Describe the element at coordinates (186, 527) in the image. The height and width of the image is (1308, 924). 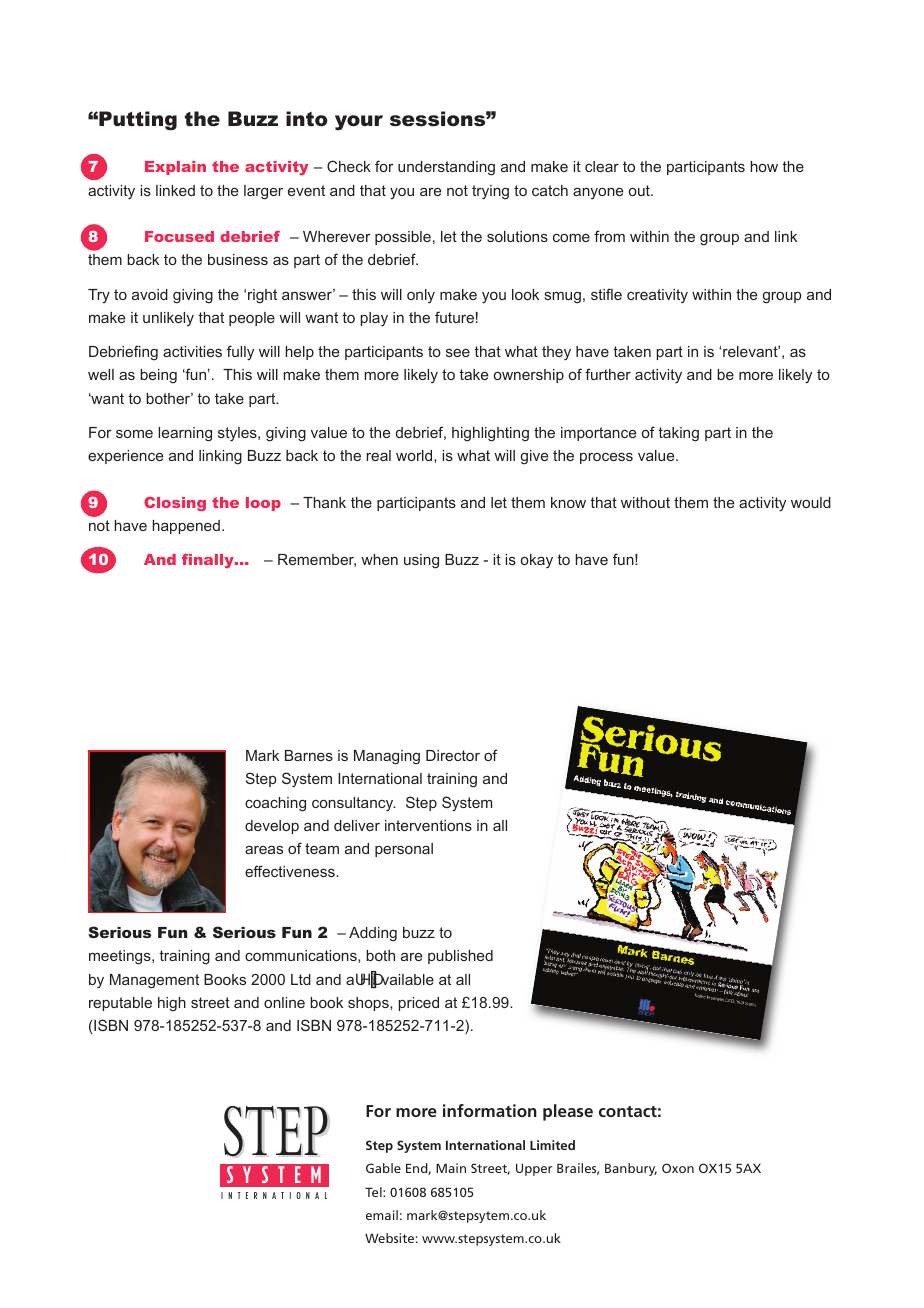
I see `happened` at that location.
